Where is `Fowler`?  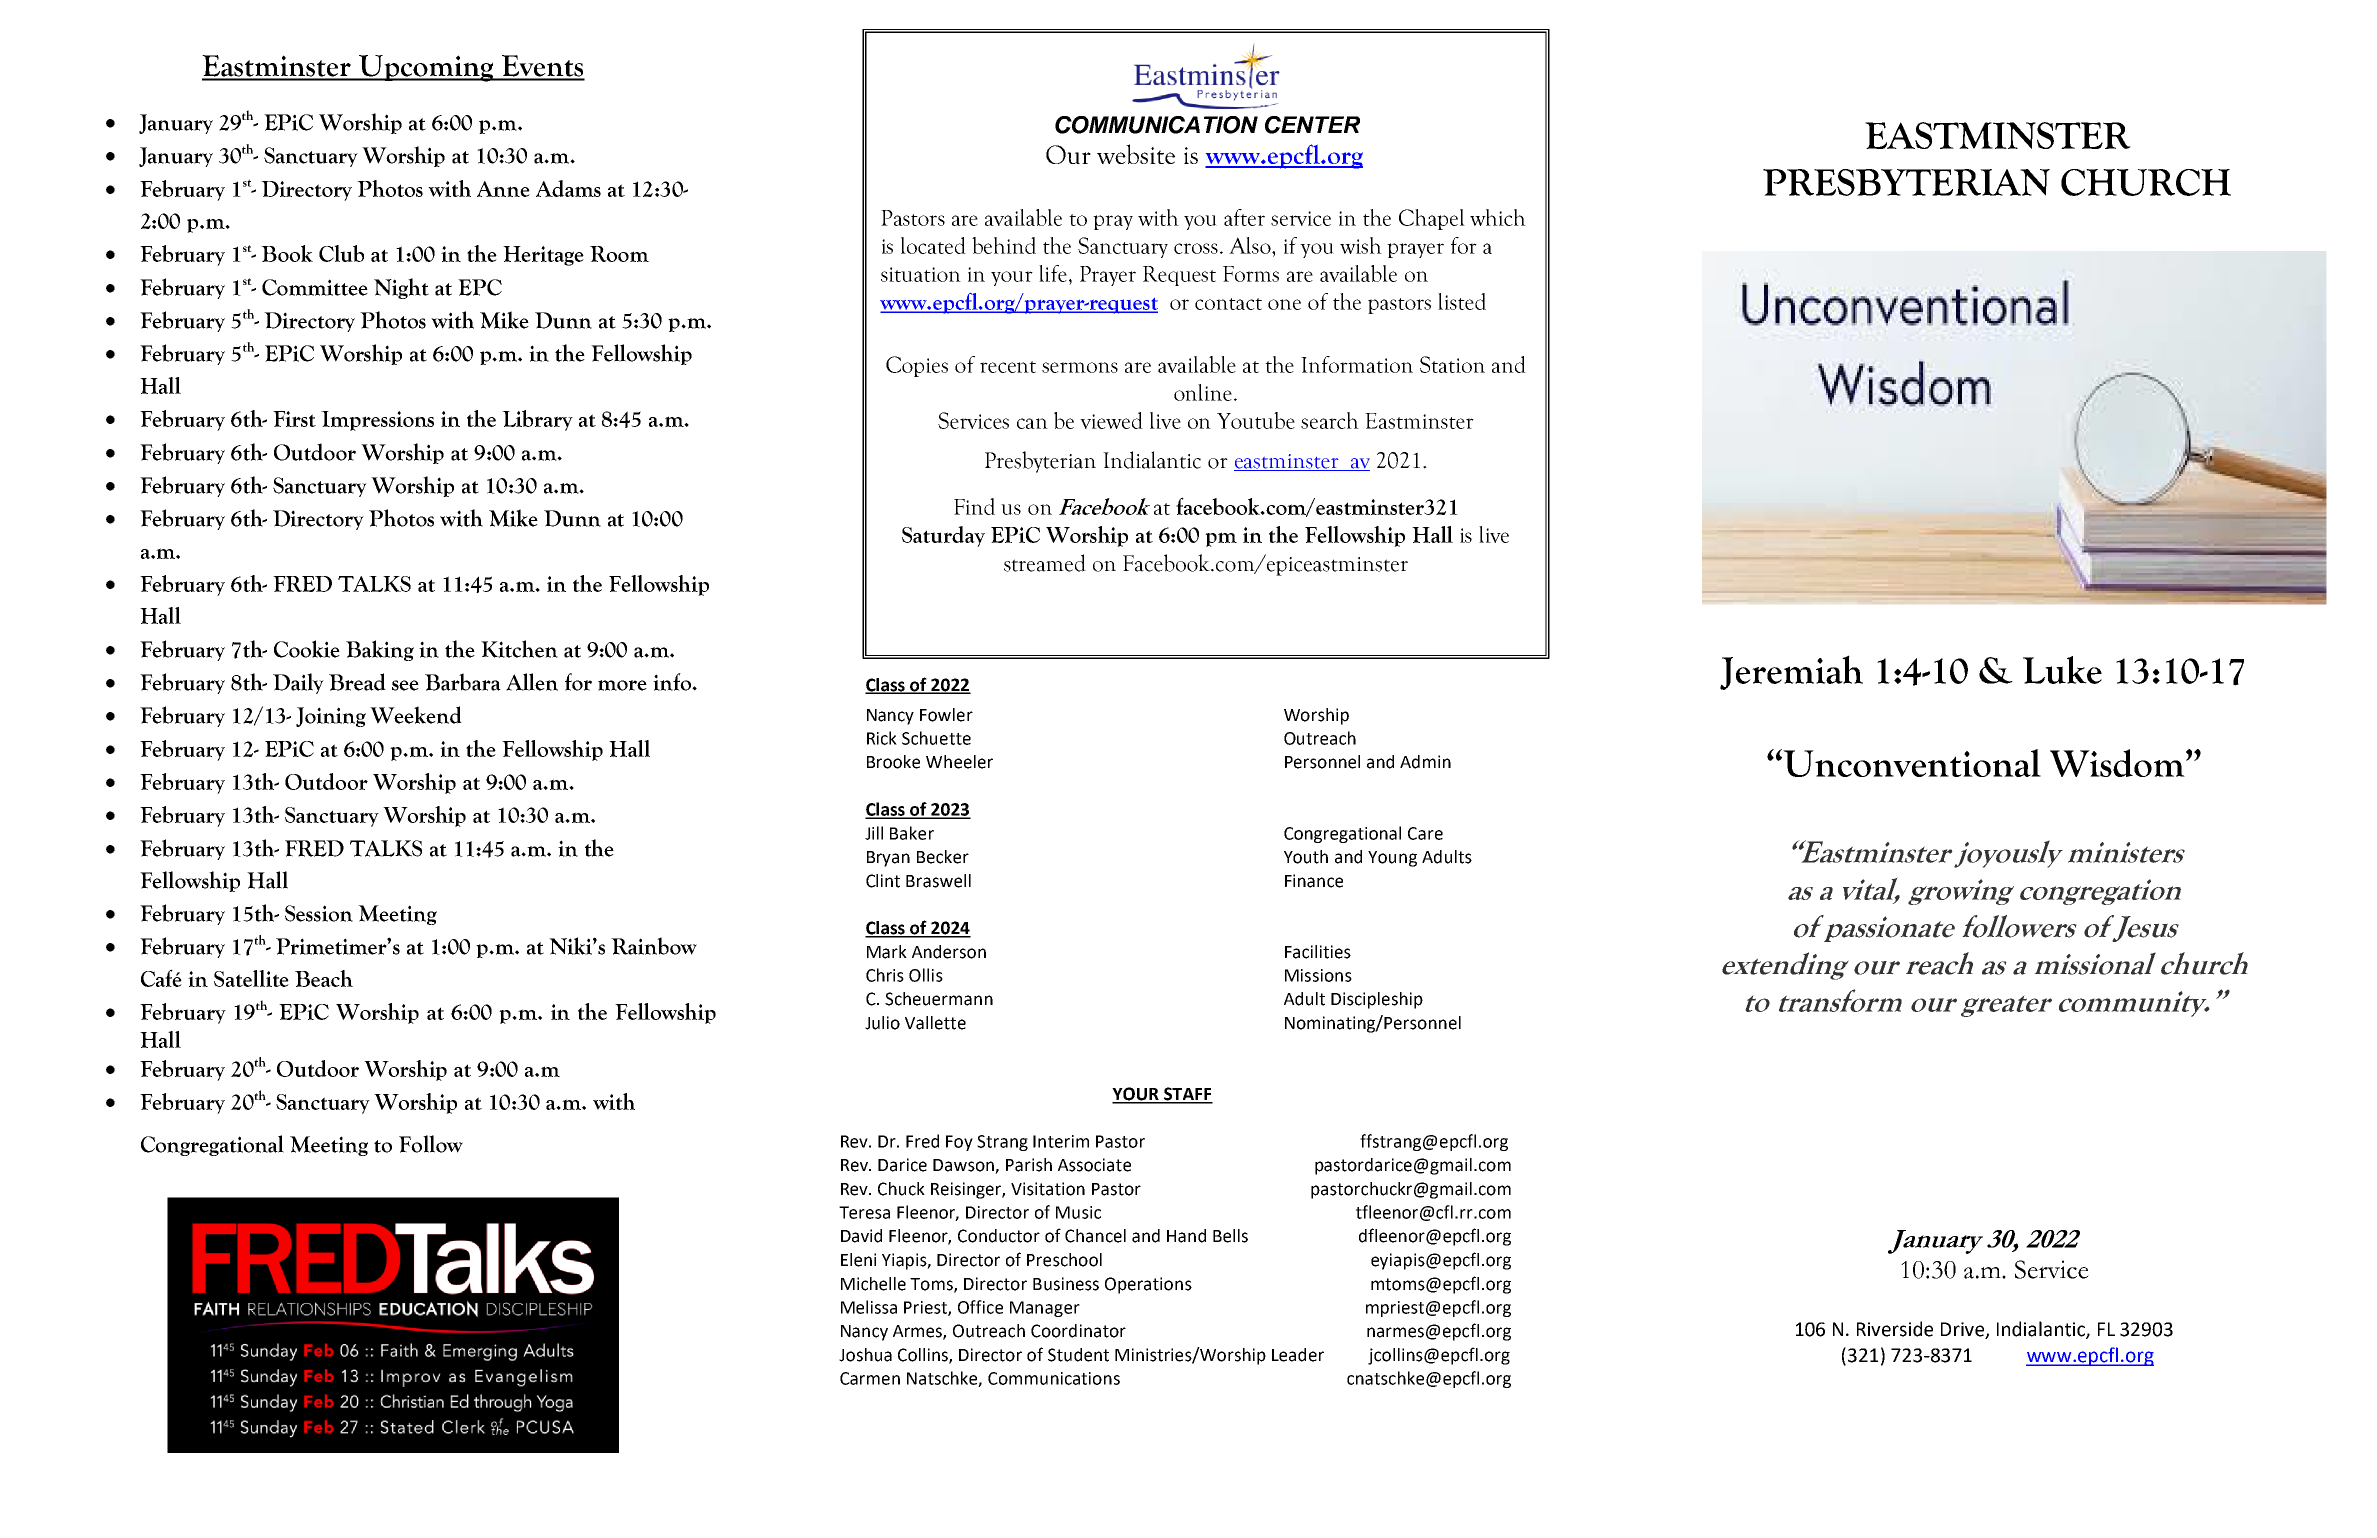
Fowler is located at coordinates (946, 715).
